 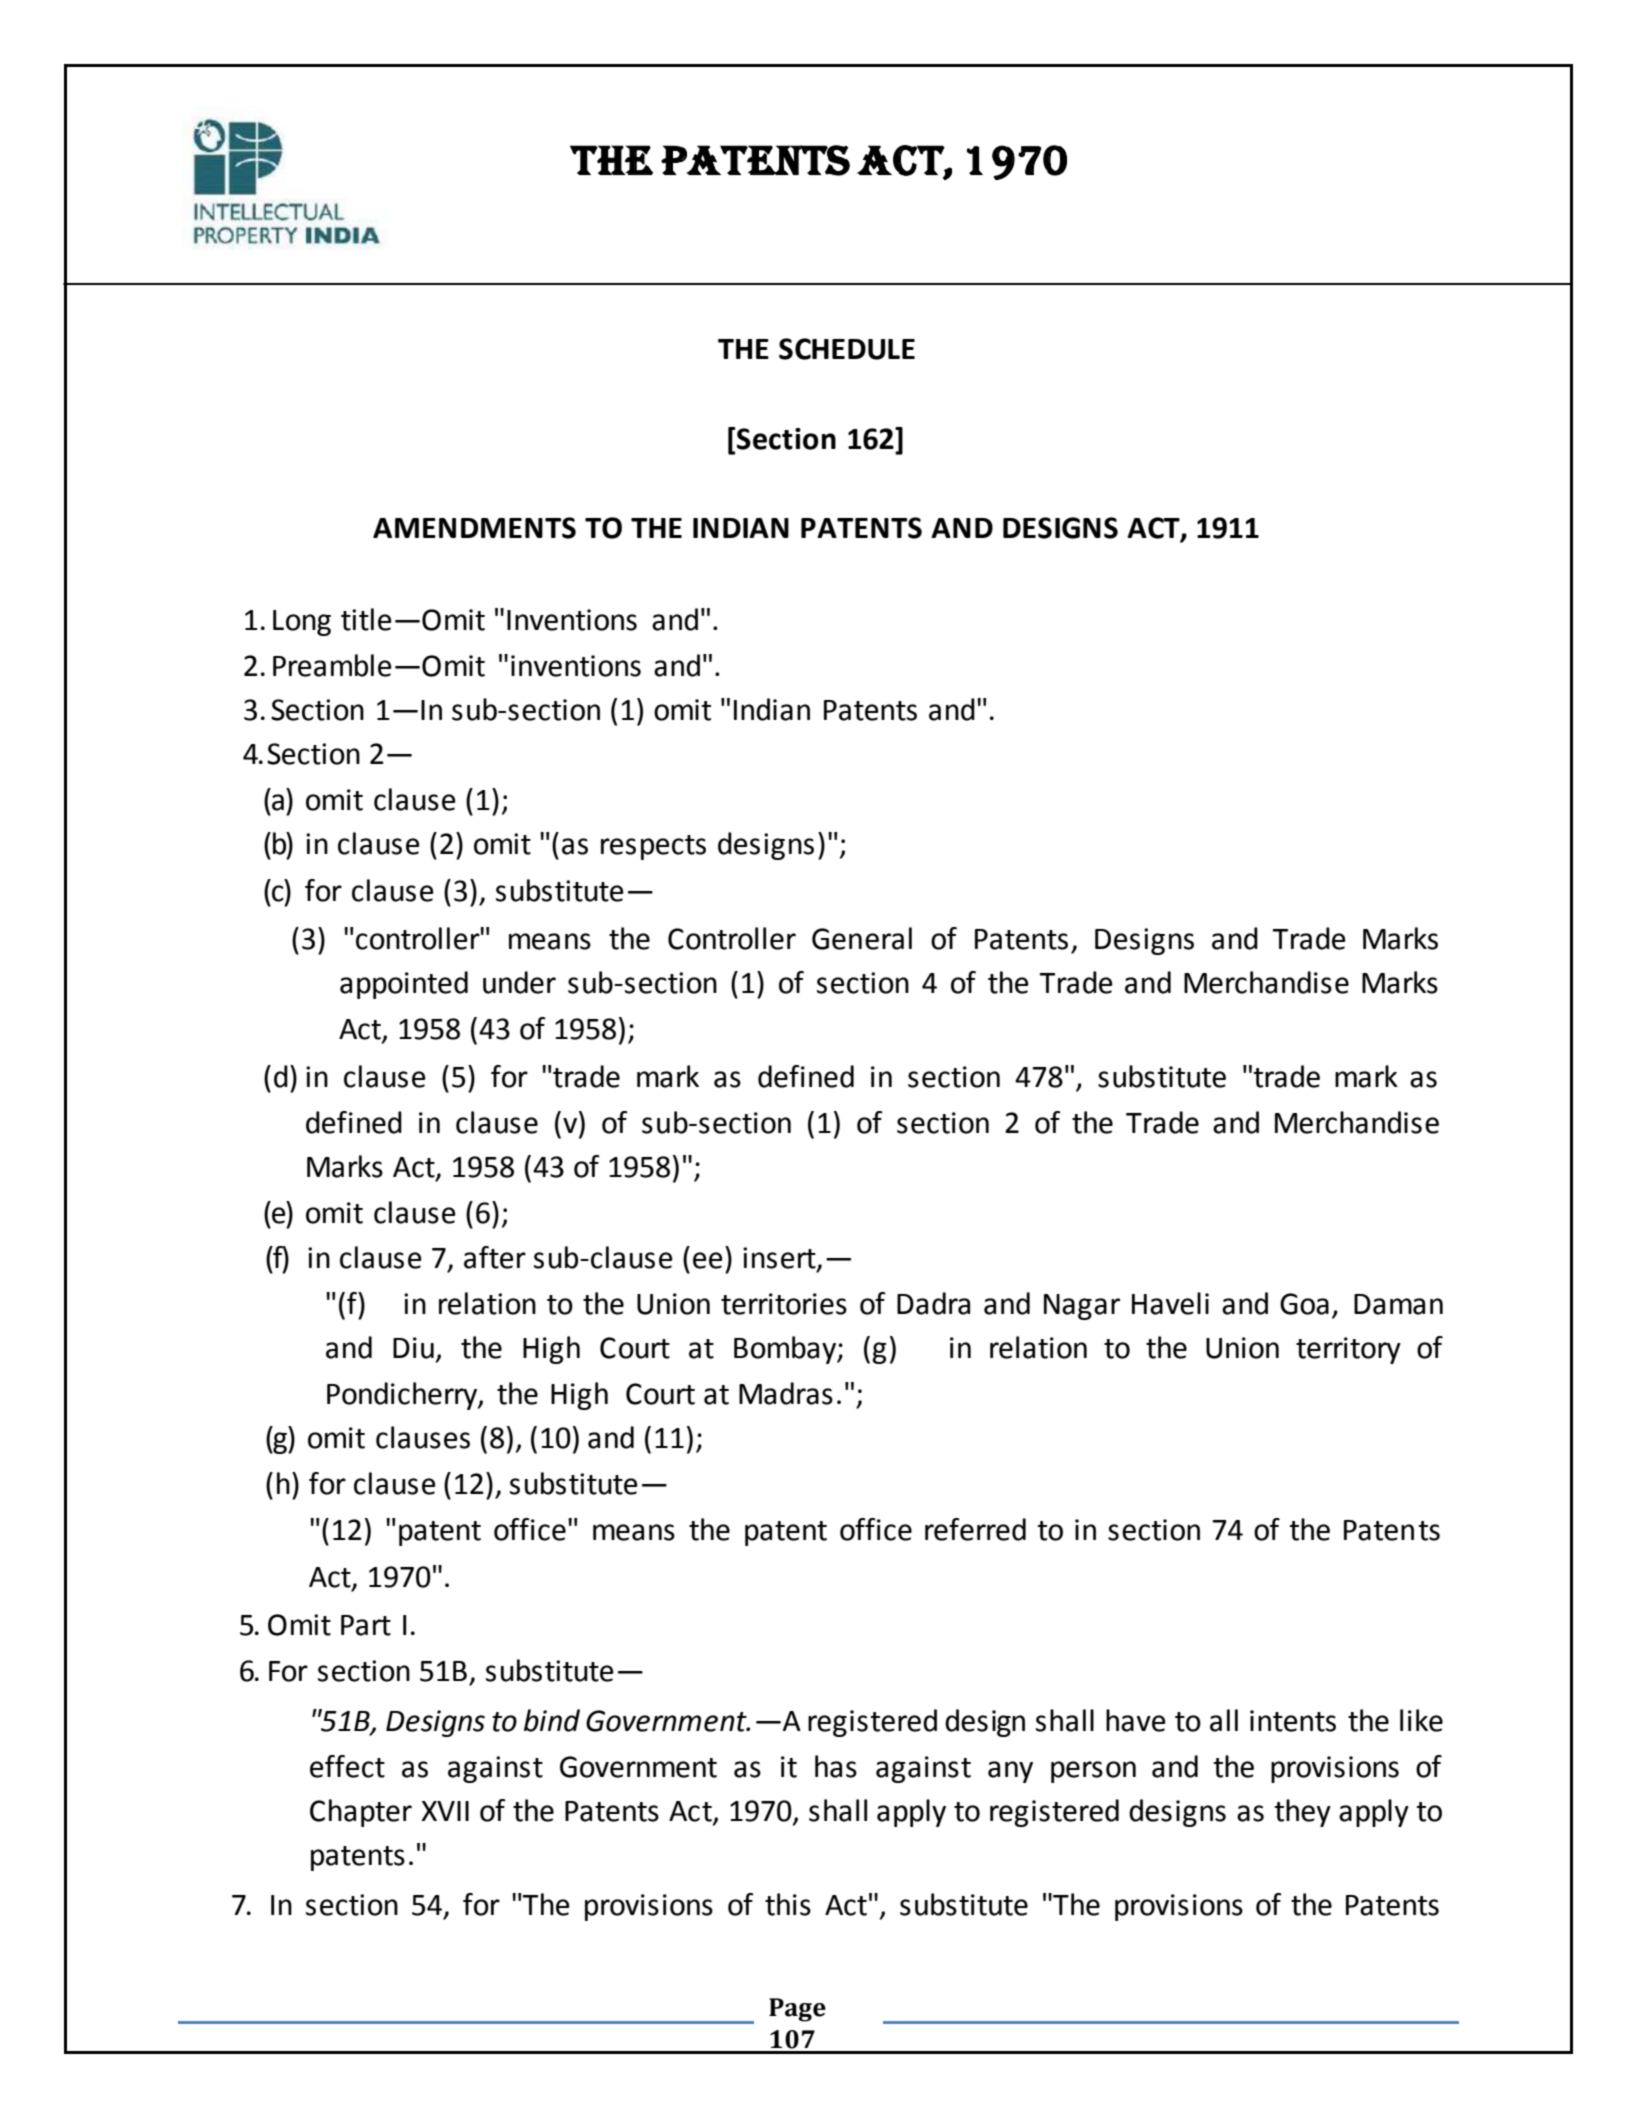 I want to click on General, so click(x=862, y=938).
